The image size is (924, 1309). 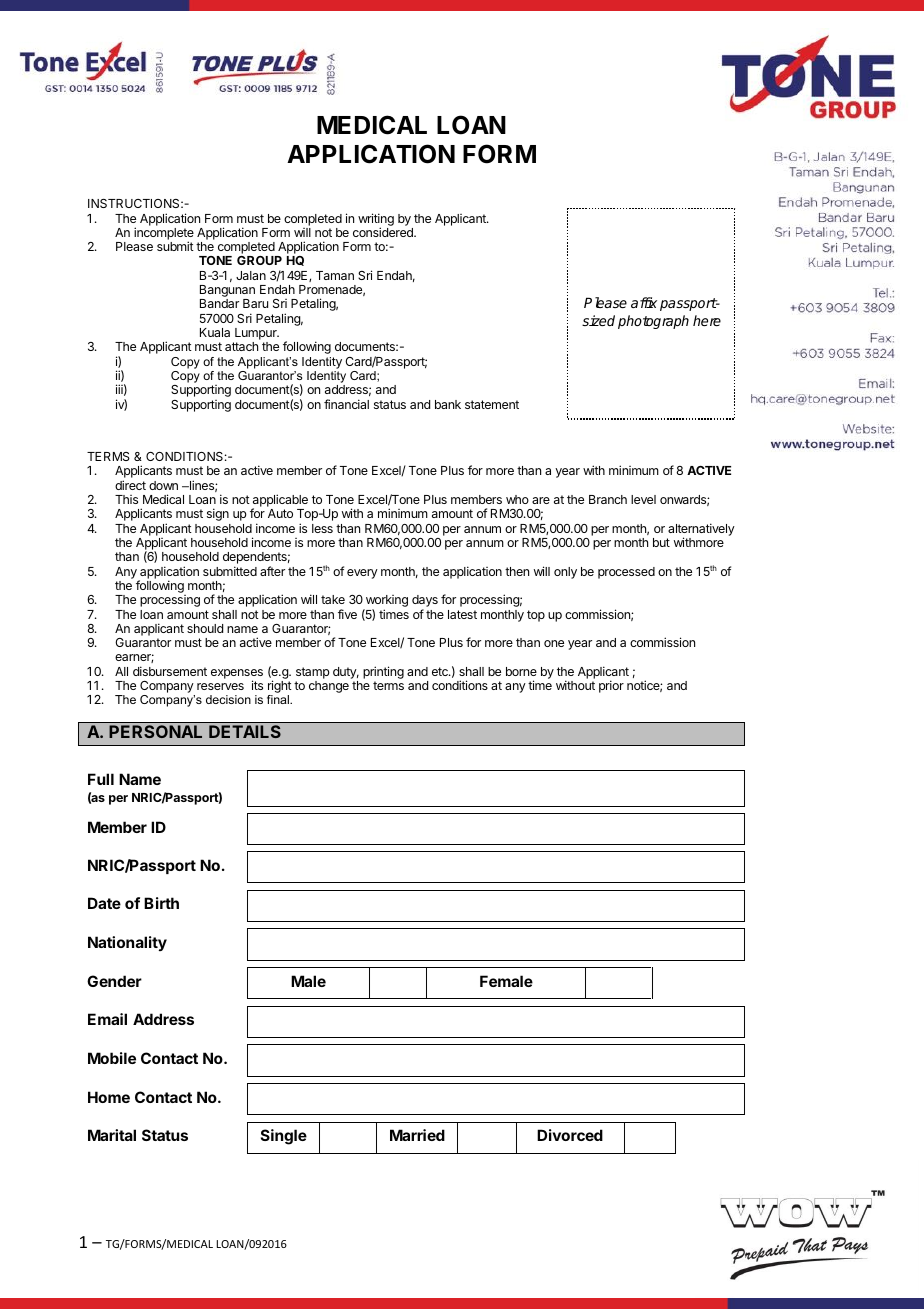 I want to click on disbursement, so click(x=170, y=671).
